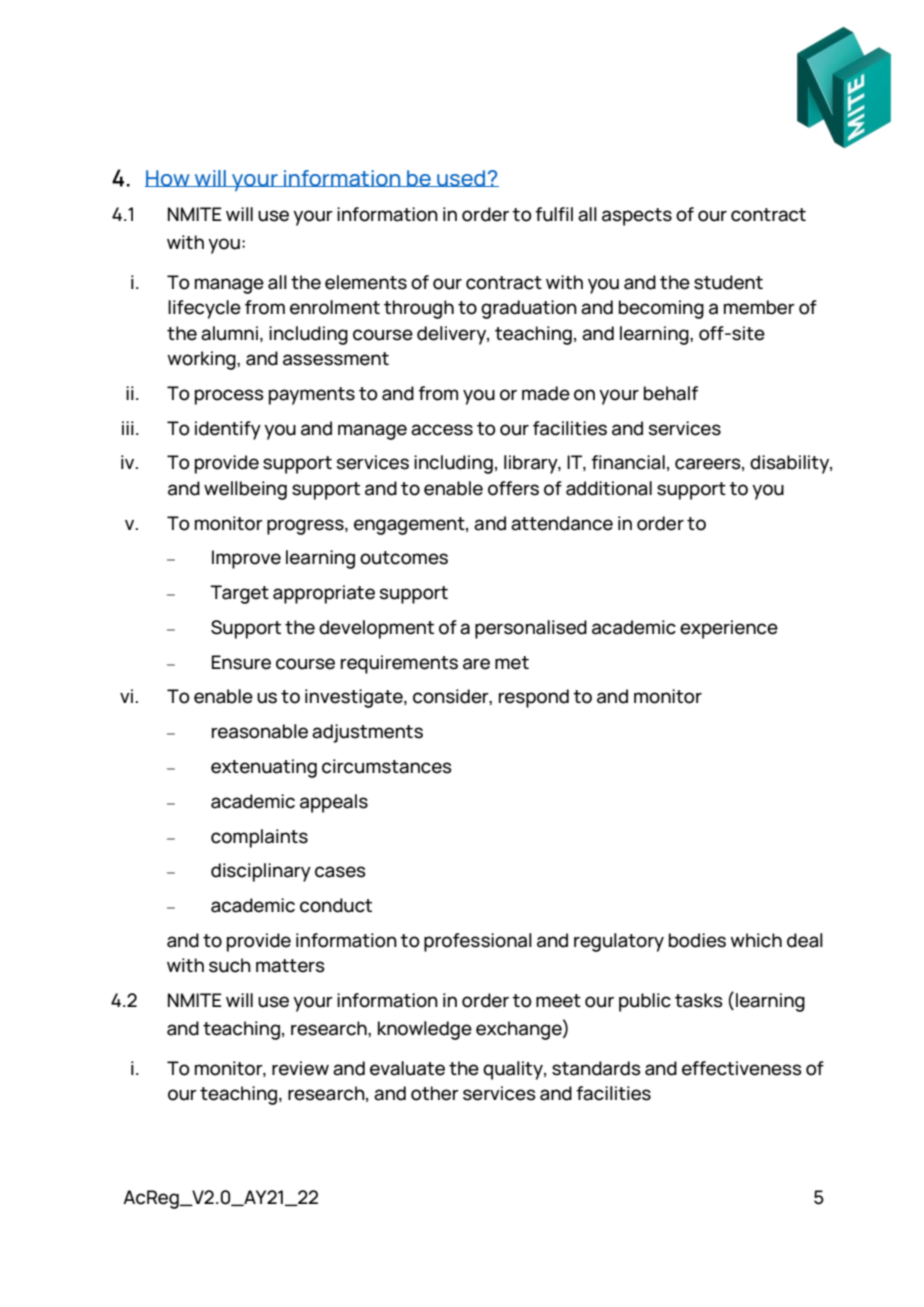 The image size is (924, 1307). I want to click on met, so click(512, 663).
